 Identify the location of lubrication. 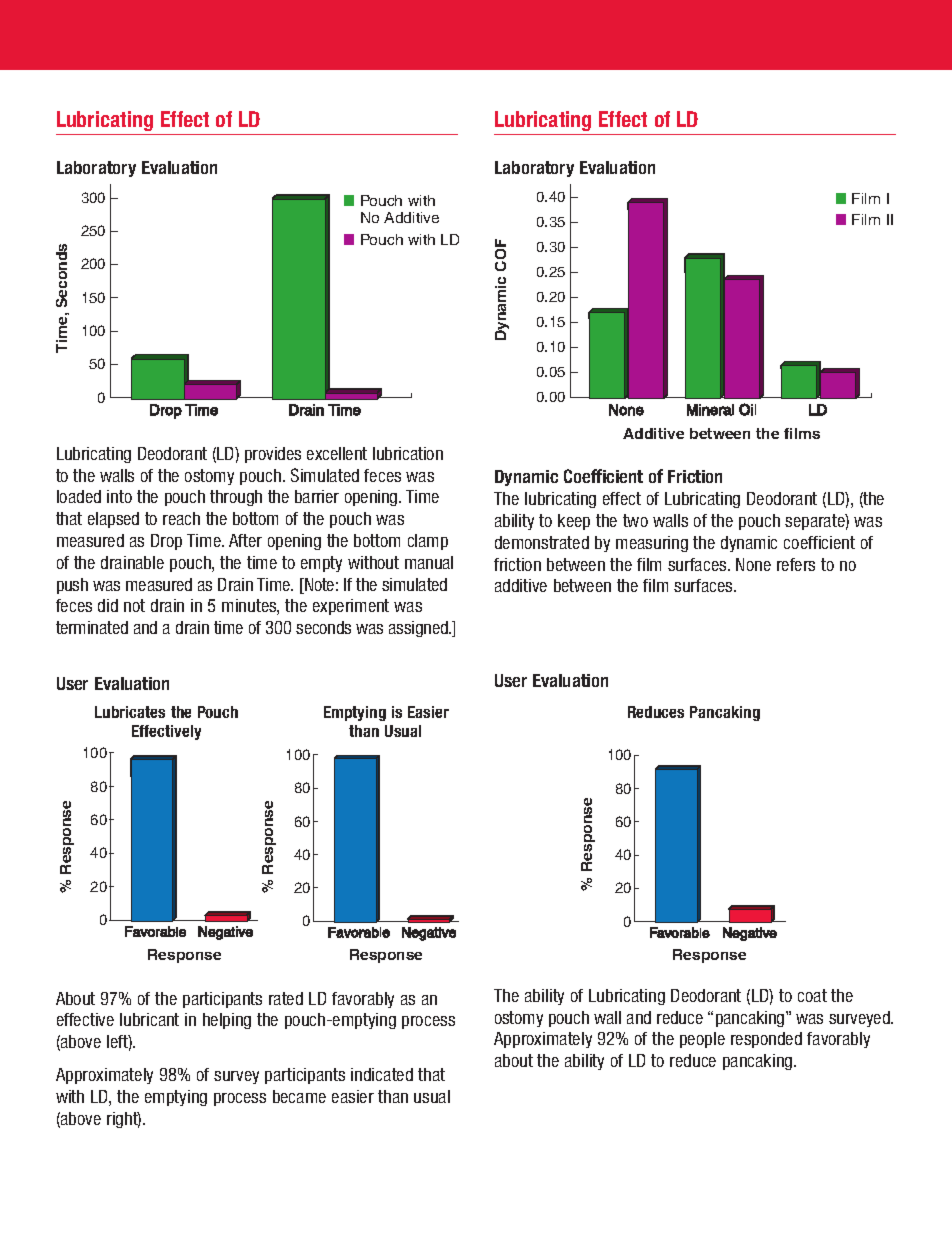
(408, 453).
